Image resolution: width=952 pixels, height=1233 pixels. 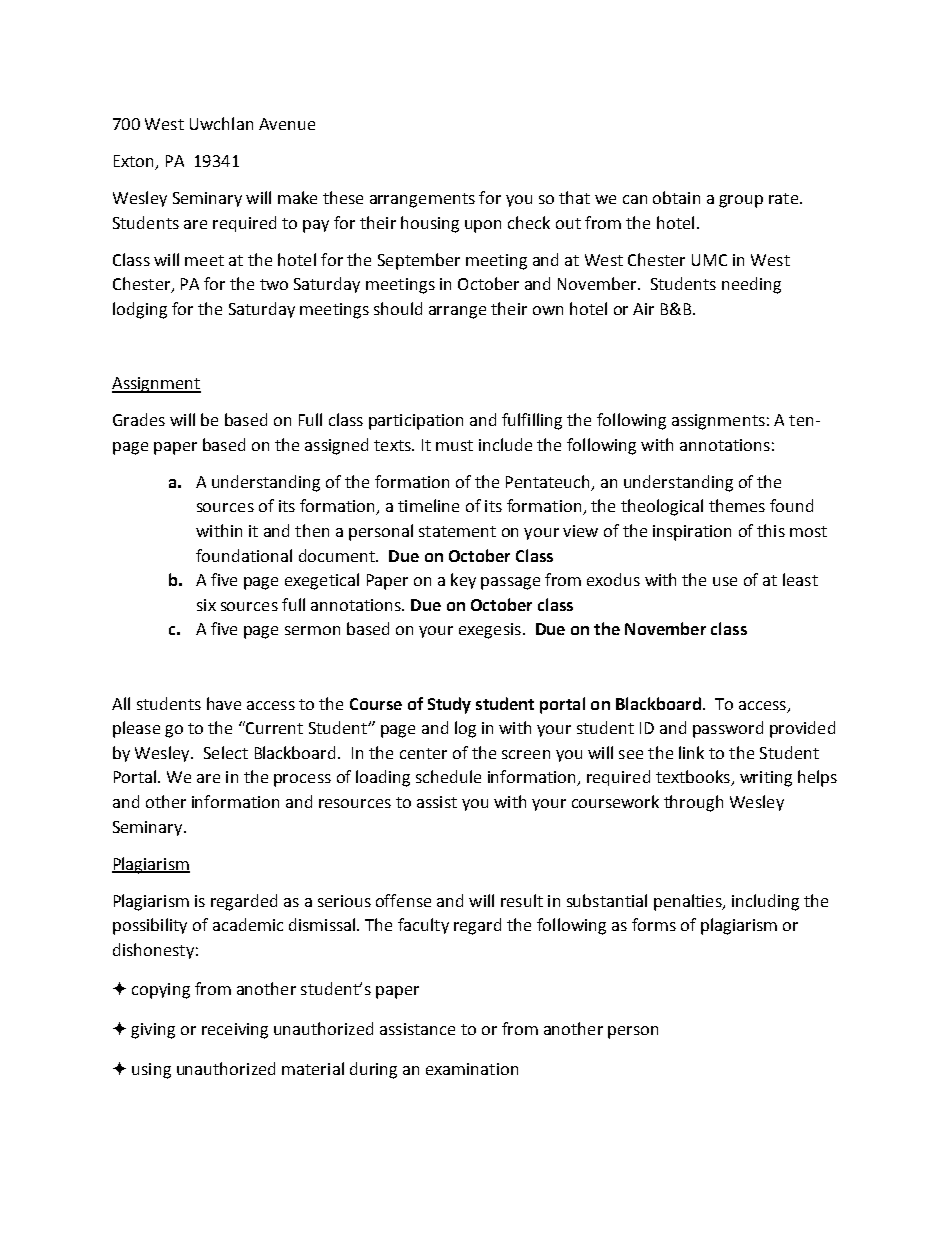 What do you see at coordinates (448, 776) in the image?
I see `schedule` at bounding box center [448, 776].
